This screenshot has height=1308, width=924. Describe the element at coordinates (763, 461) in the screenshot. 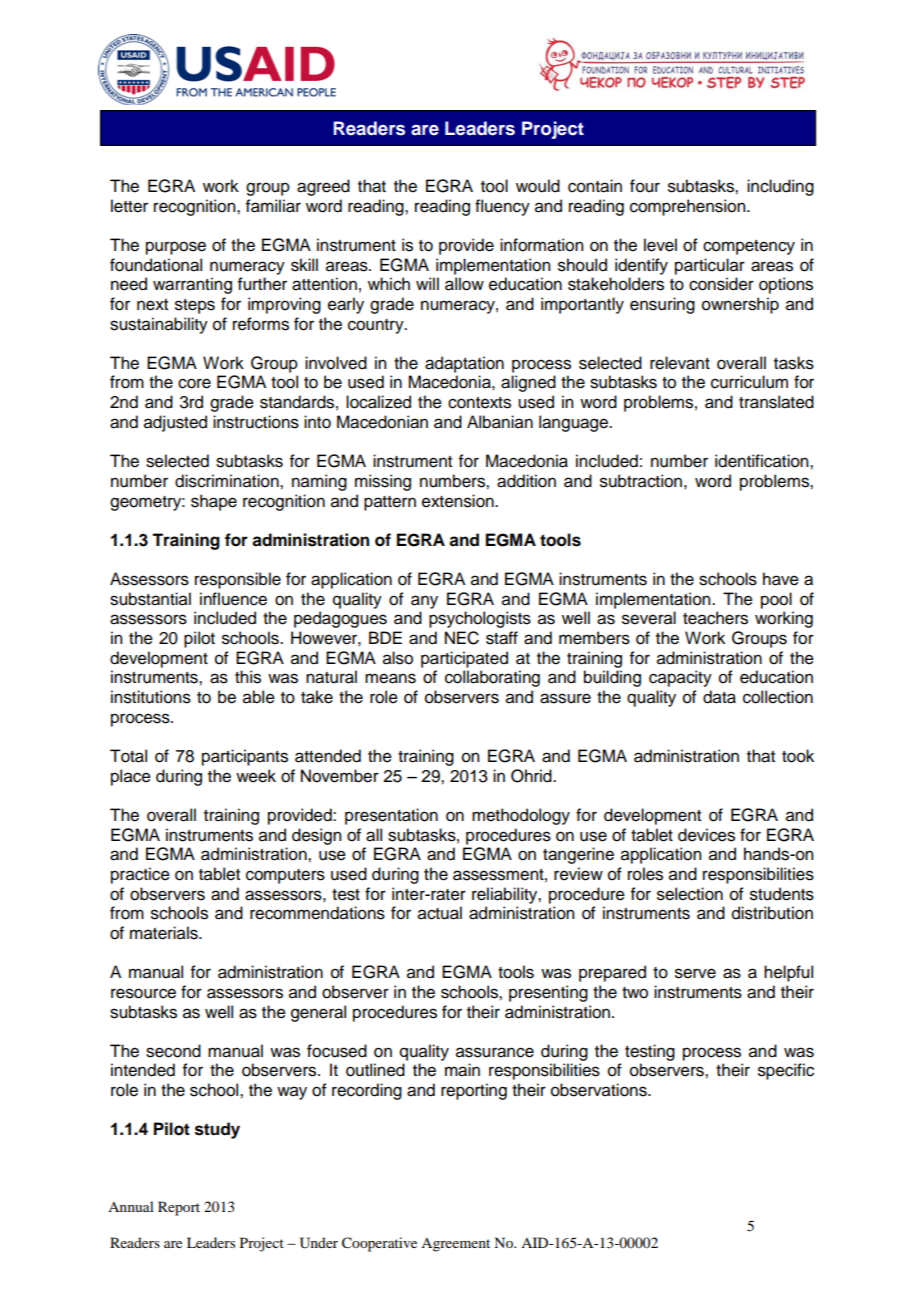

I see `identification` at that location.
